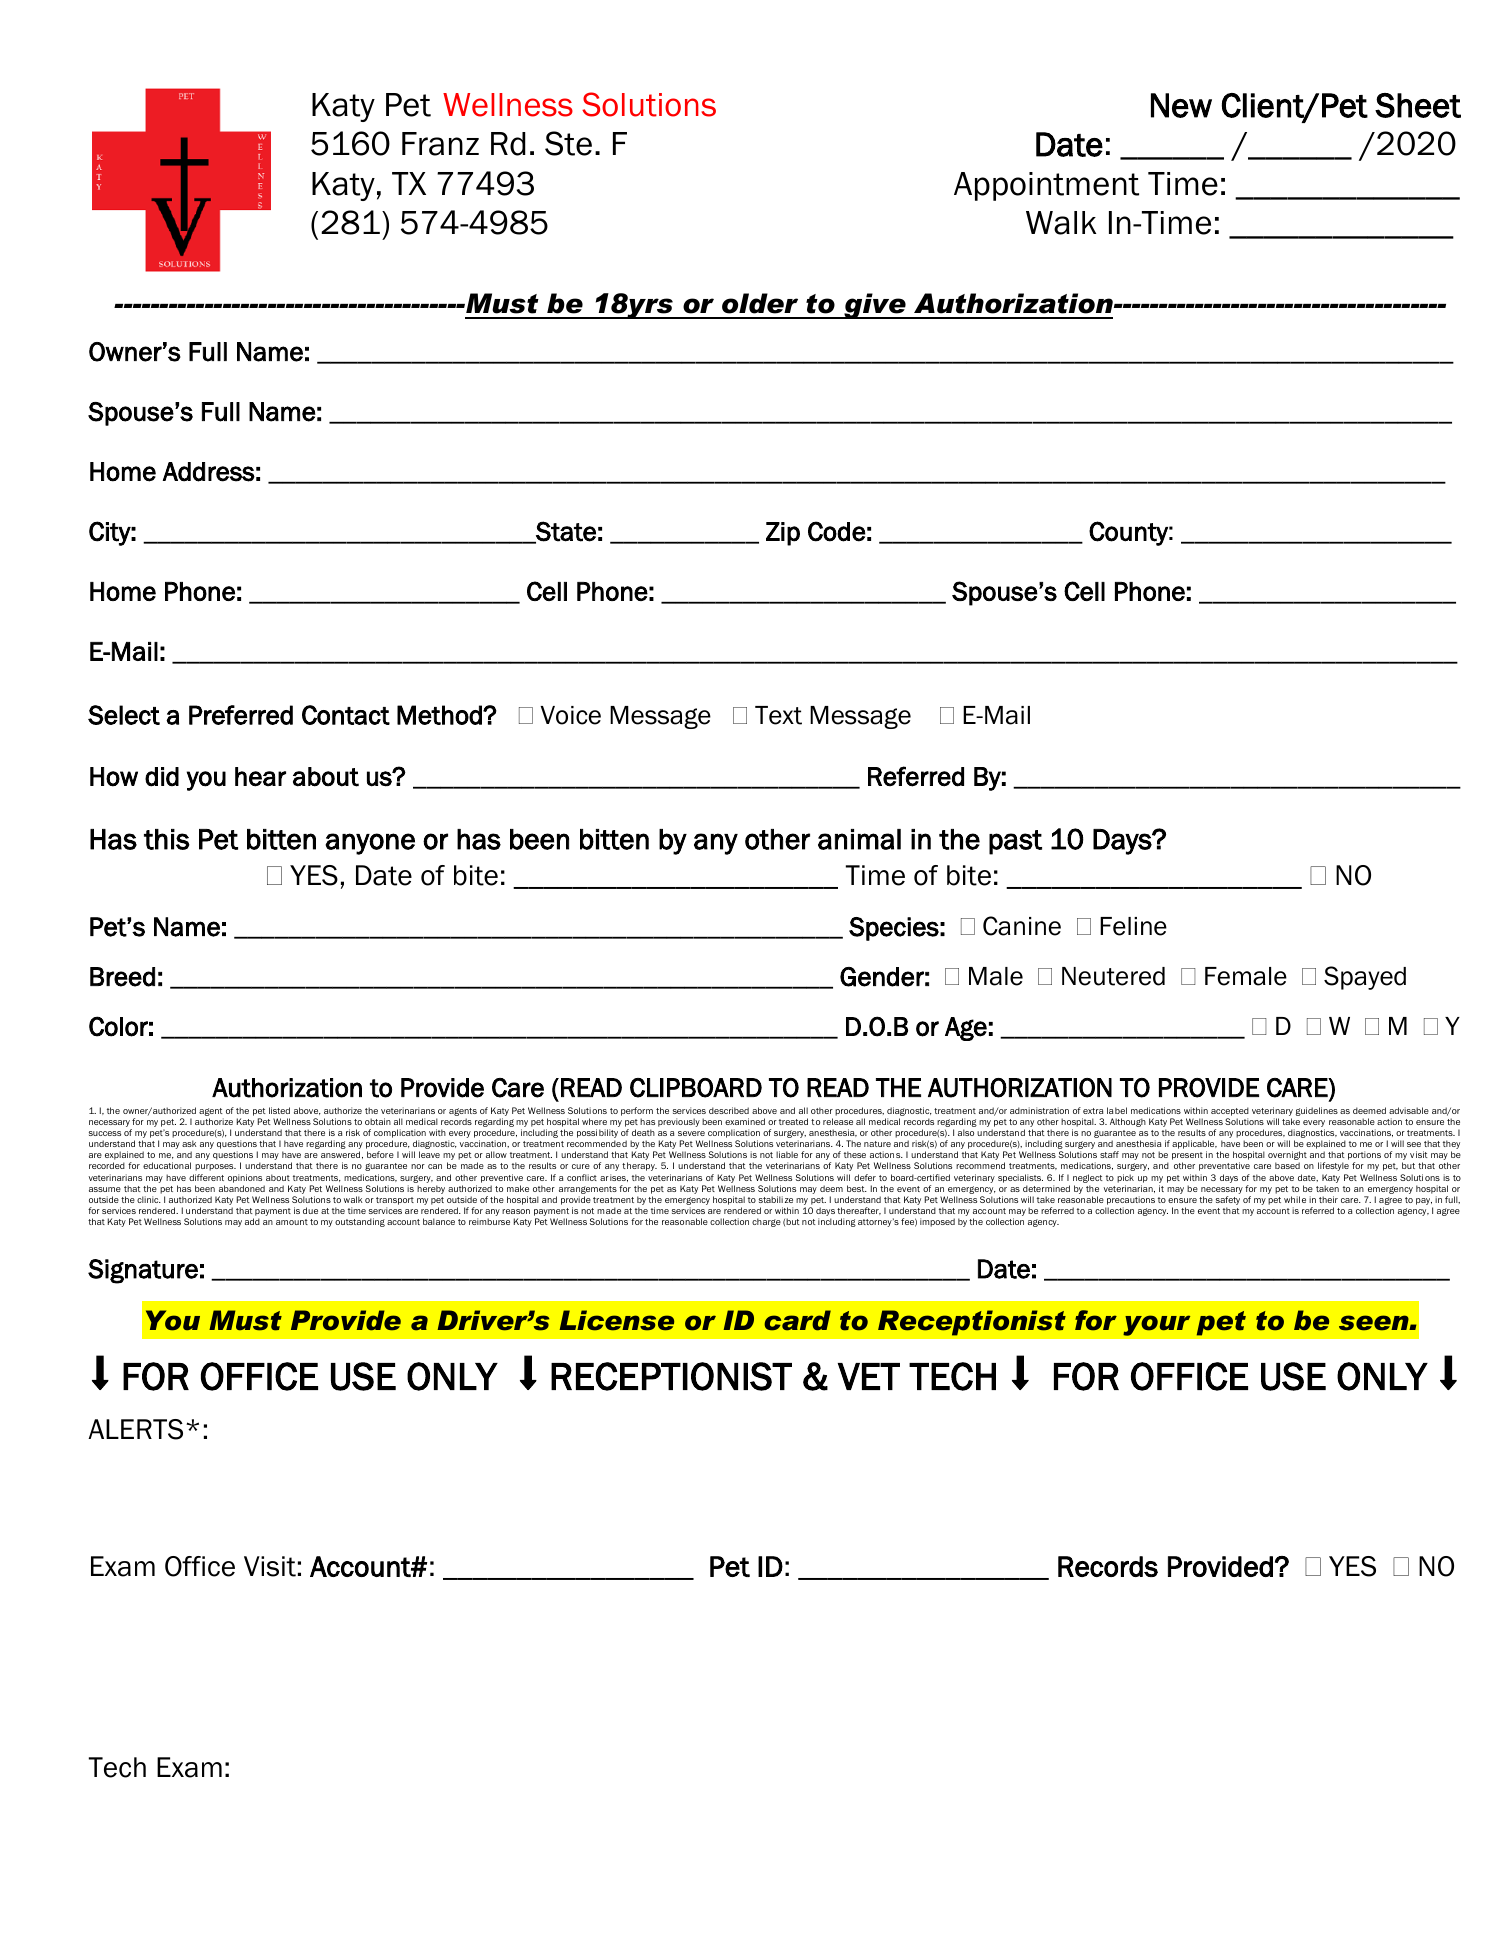 This screenshot has height=1948, width=1505. What do you see at coordinates (260, 777) in the screenshot?
I see `hear` at bounding box center [260, 777].
